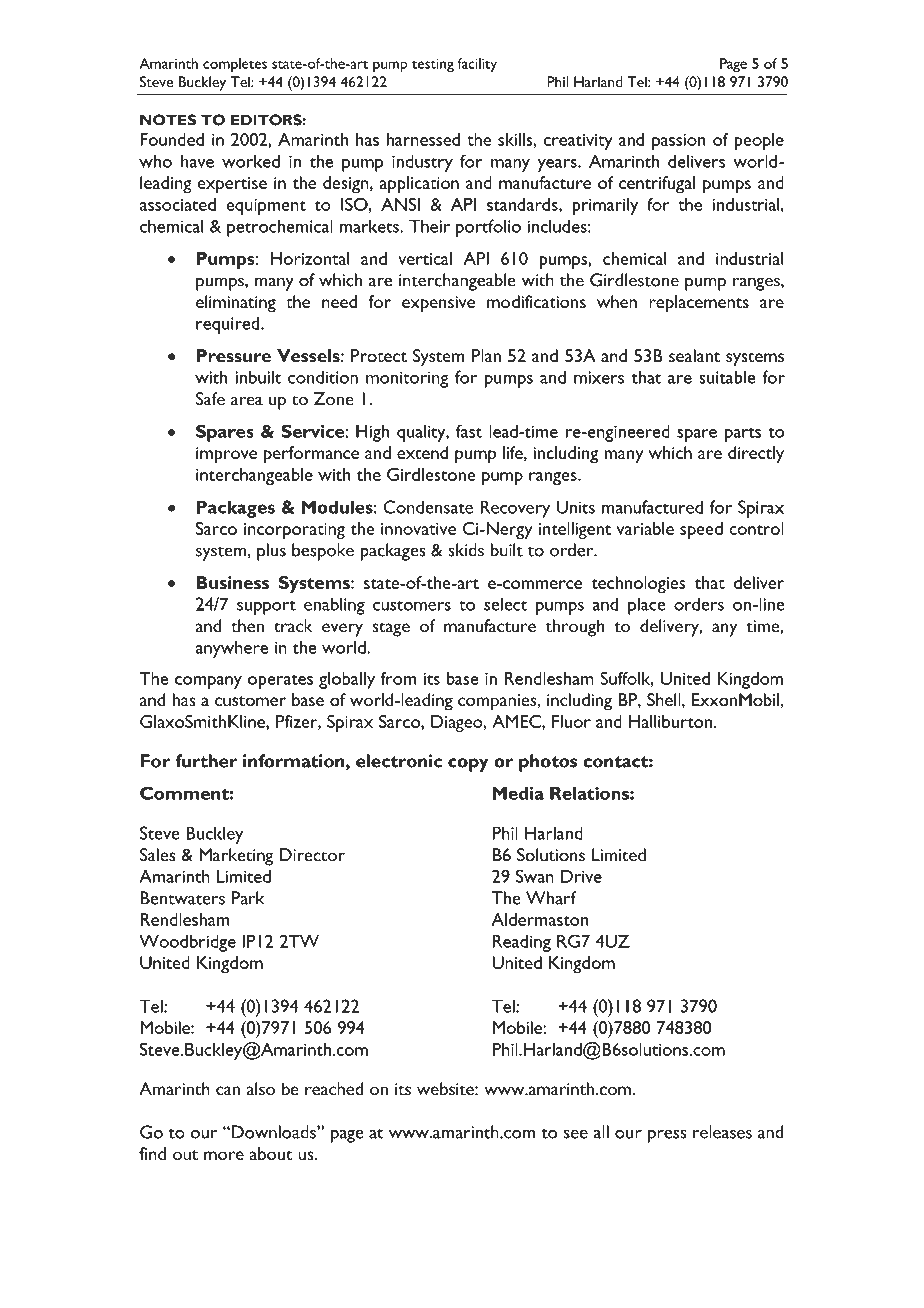 The width and height of the document is (924, 1308). Describe the element at coordinates (701, 530) in the document. I see `speed` at that location.
